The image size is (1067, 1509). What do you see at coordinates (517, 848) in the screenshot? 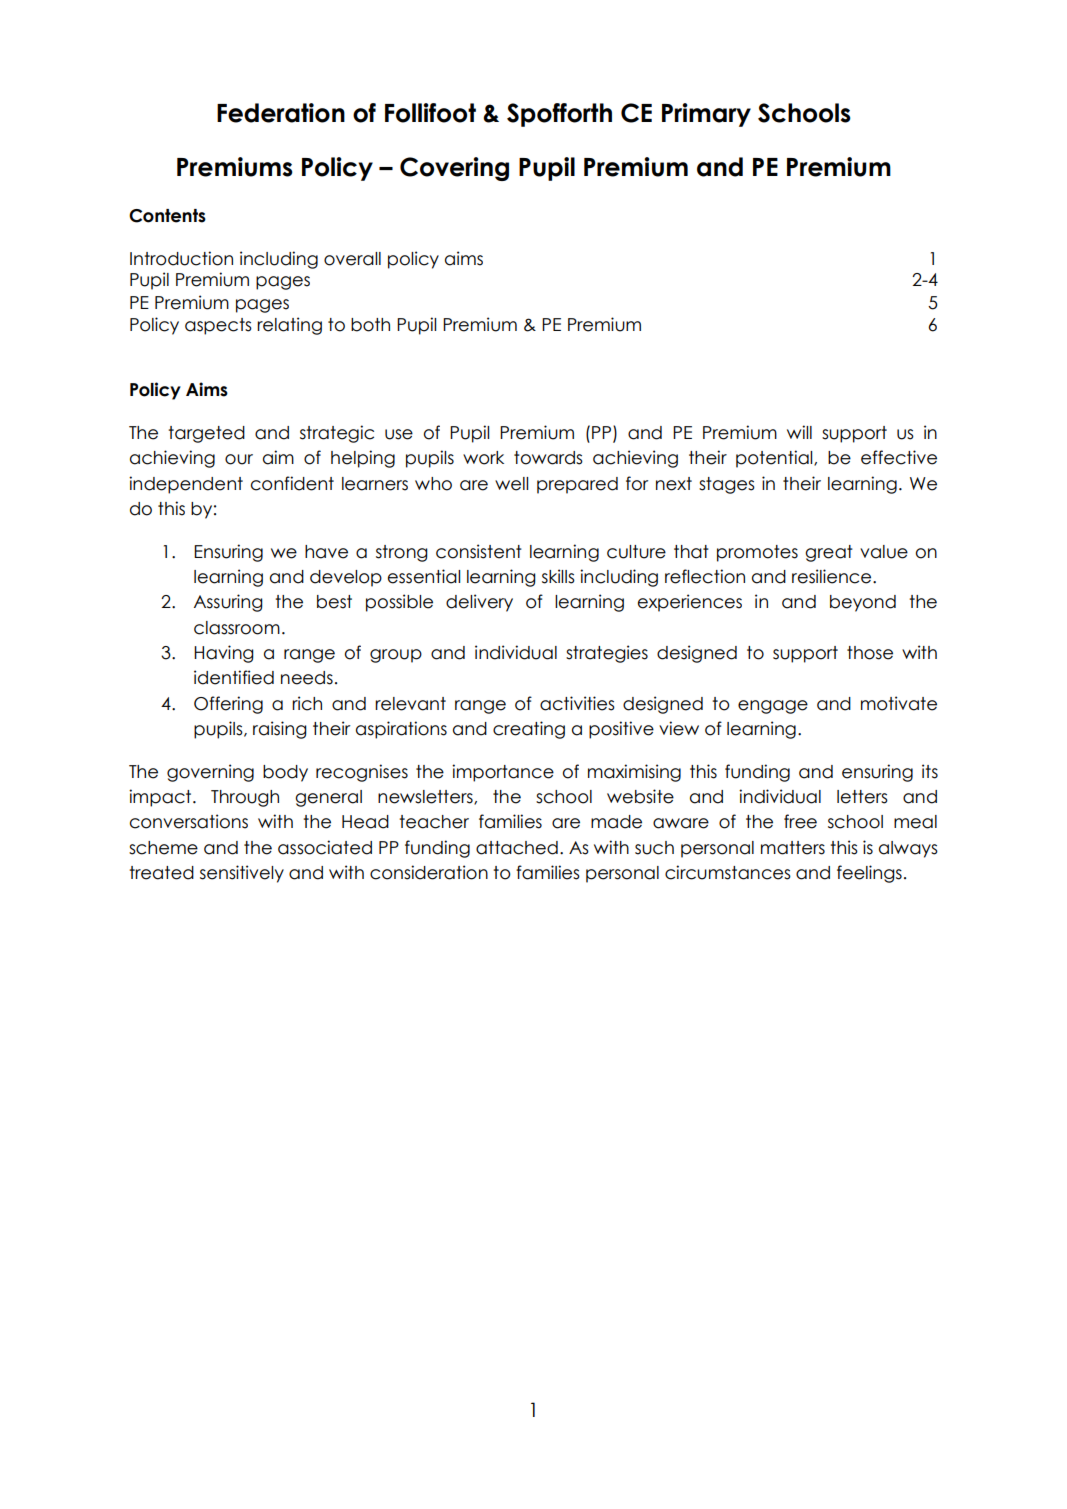
I see `attached` at bounding box center [517, 848].
